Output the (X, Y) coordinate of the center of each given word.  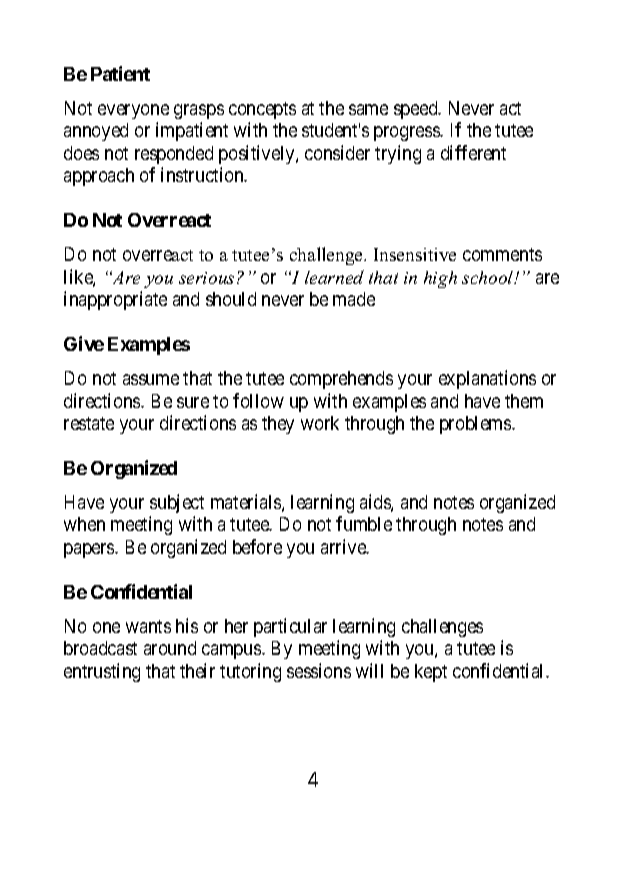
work (320, 423)
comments (502, 254)
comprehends (341, 380)
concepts (262, 110)
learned (334, 277)
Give (84, 343)
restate (89, 423)
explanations (487, 379)
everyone (133, 111)
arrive (344, 546)
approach (99, 177)
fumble (364, 523)
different (473, 152)
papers (90, 550)
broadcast (100, 648)
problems (476, 425)
